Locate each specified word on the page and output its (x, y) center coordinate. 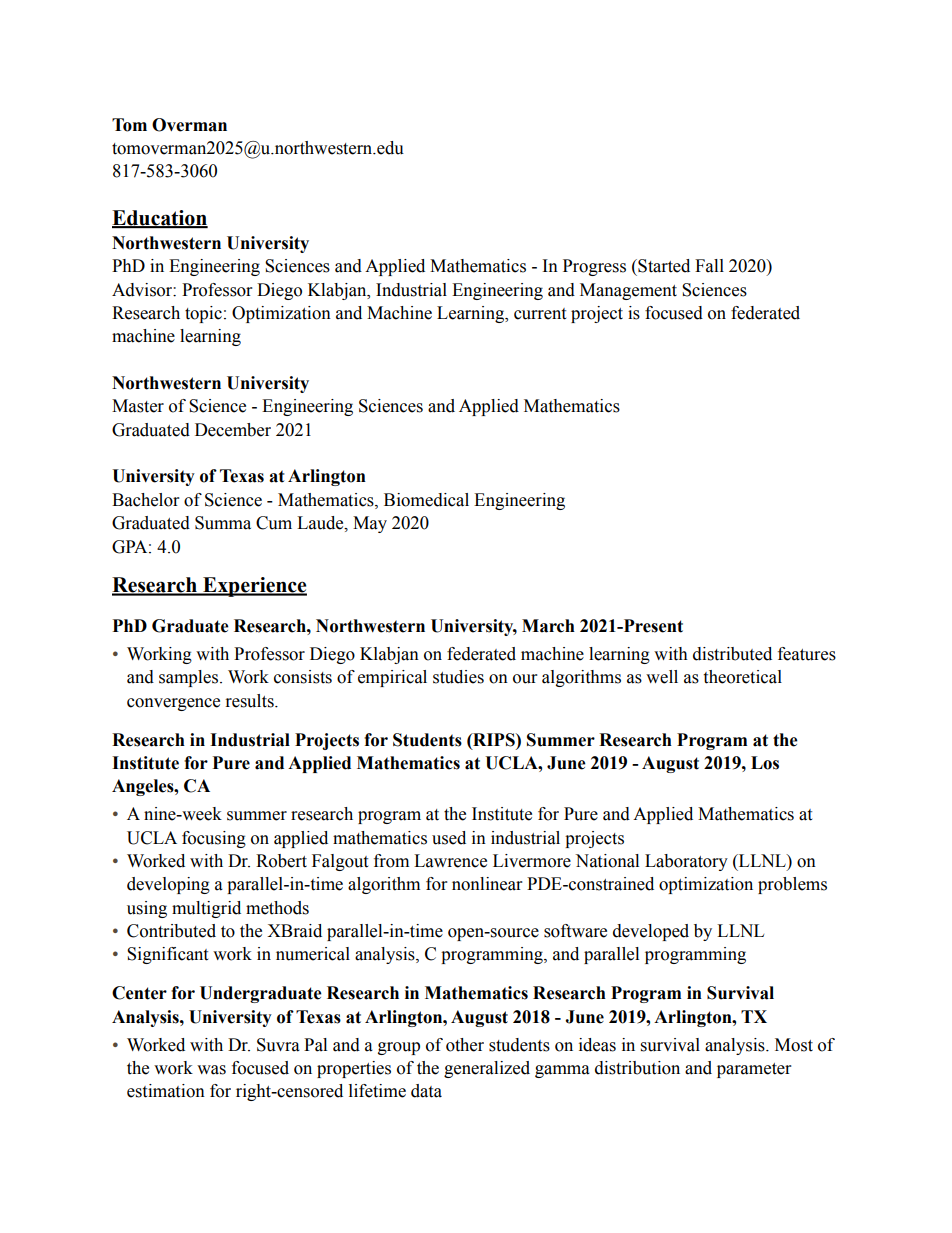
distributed (732, 654)
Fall (709, 266)
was (211, 1070)
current (540, 314)
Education (160, 219)
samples (188, 678)
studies (458, 677)
